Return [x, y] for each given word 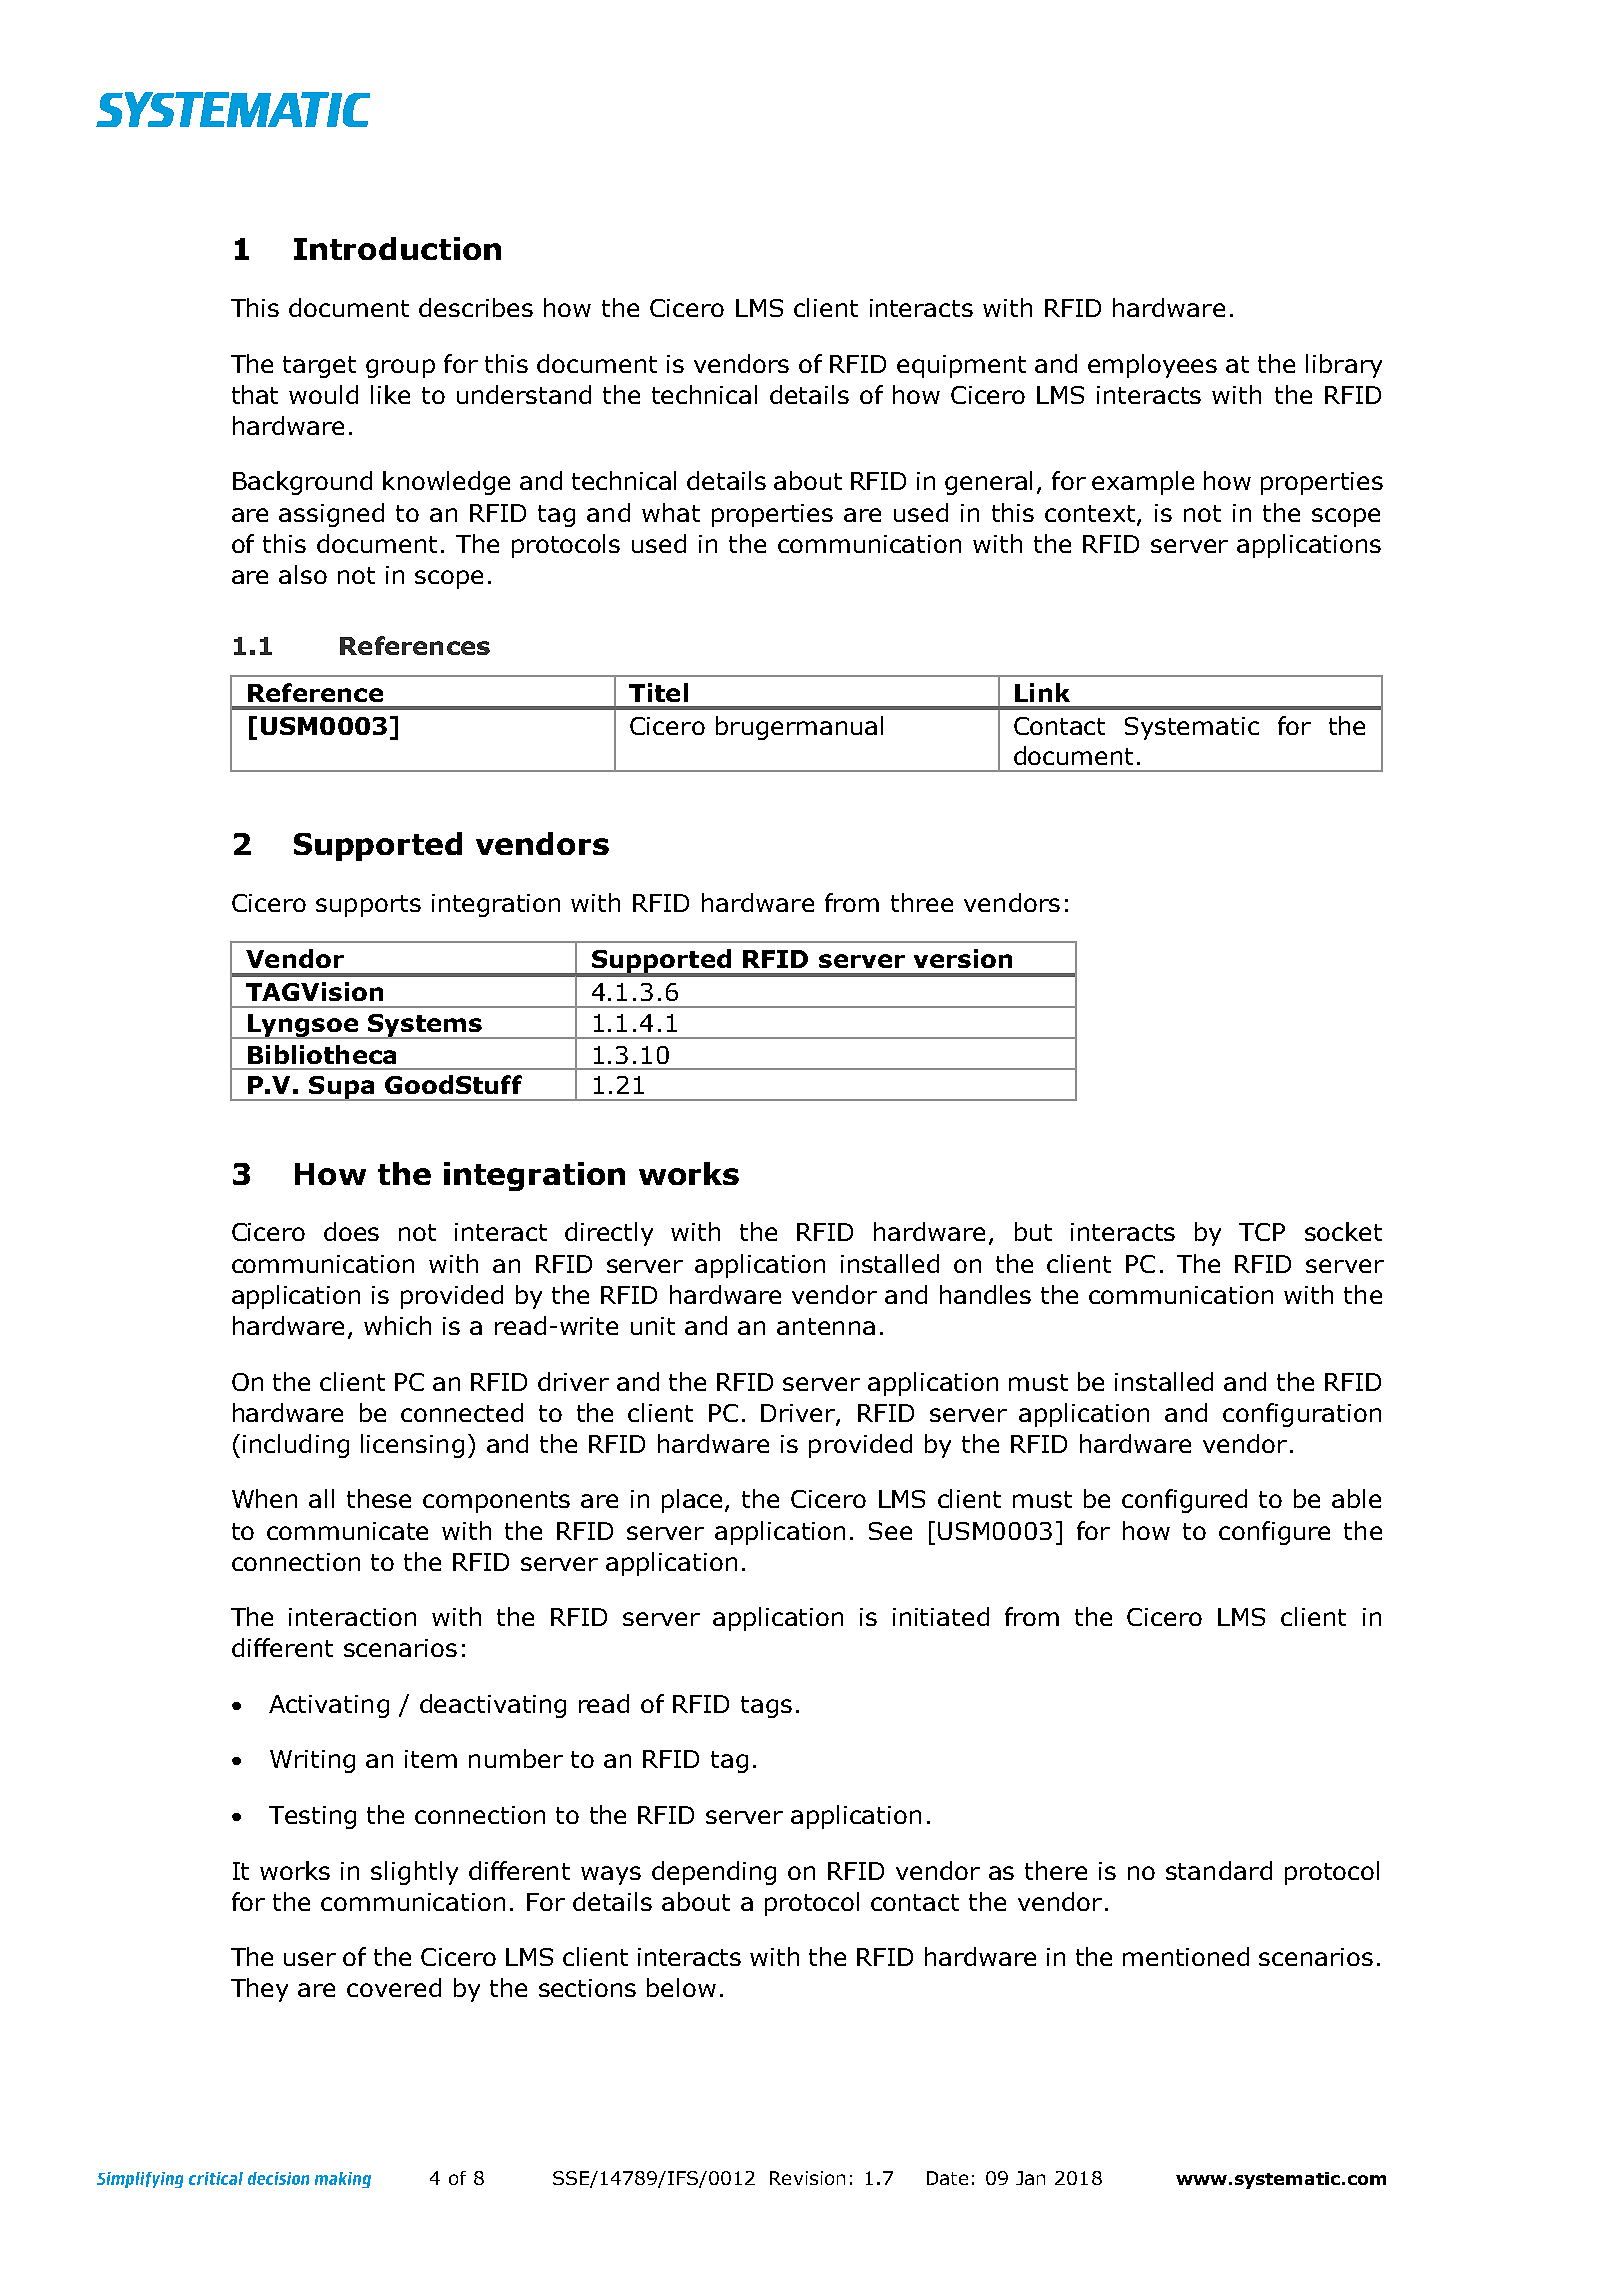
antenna [826, 1326]
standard [1219, 1870]
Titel [658, 692]
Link [1042, 692]
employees [1152, 366]
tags [766, 1707]
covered [394, 1987]
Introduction [397, 248]
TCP [1262, 1232]
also [303, 574]
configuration [1302, 1415]
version [963, 958]
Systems [425, 1026]
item [431, 1759]
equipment [961, 366]
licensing [412, 1446]
